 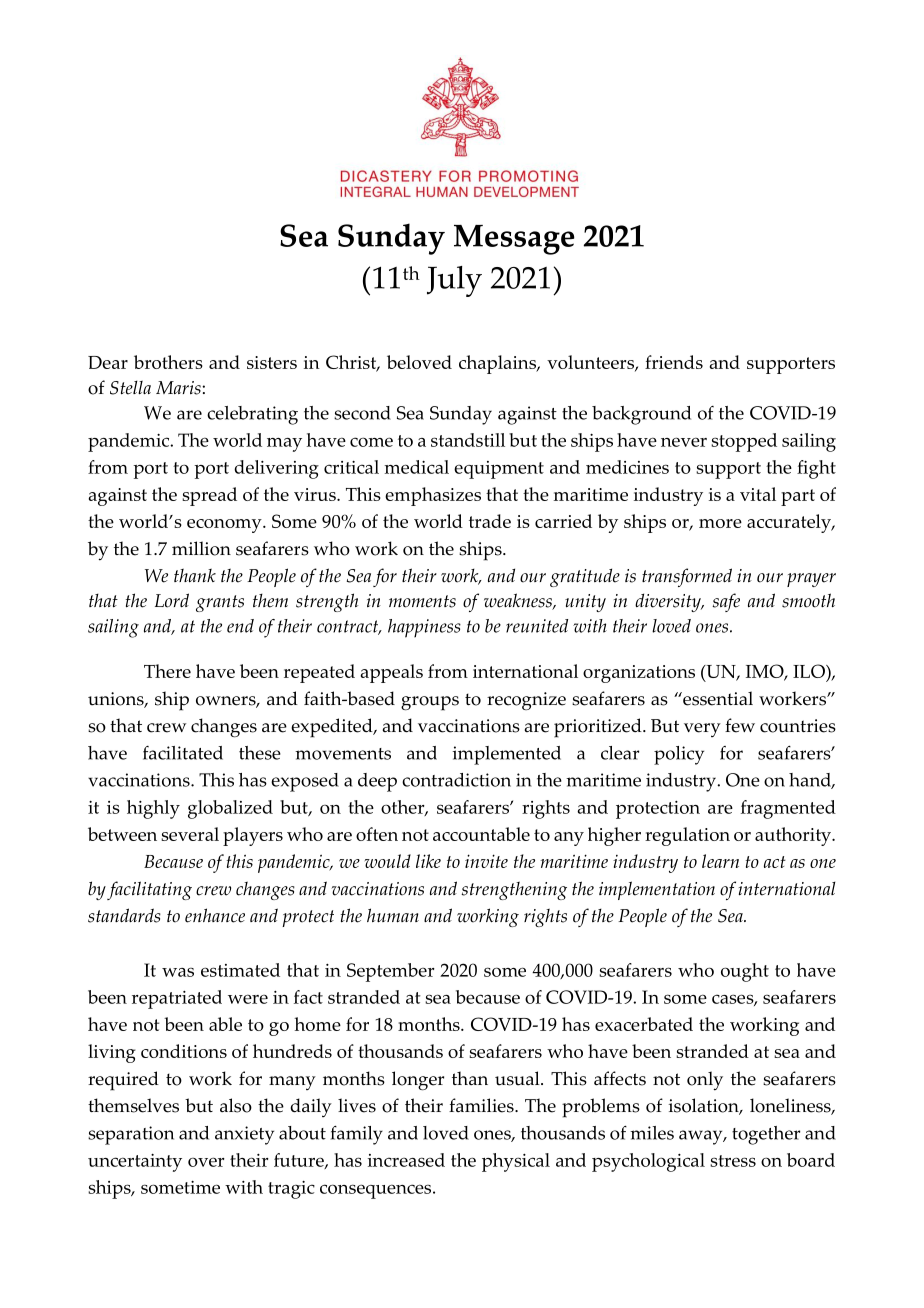 I want to click on over, so click(x=206, y=1162).
